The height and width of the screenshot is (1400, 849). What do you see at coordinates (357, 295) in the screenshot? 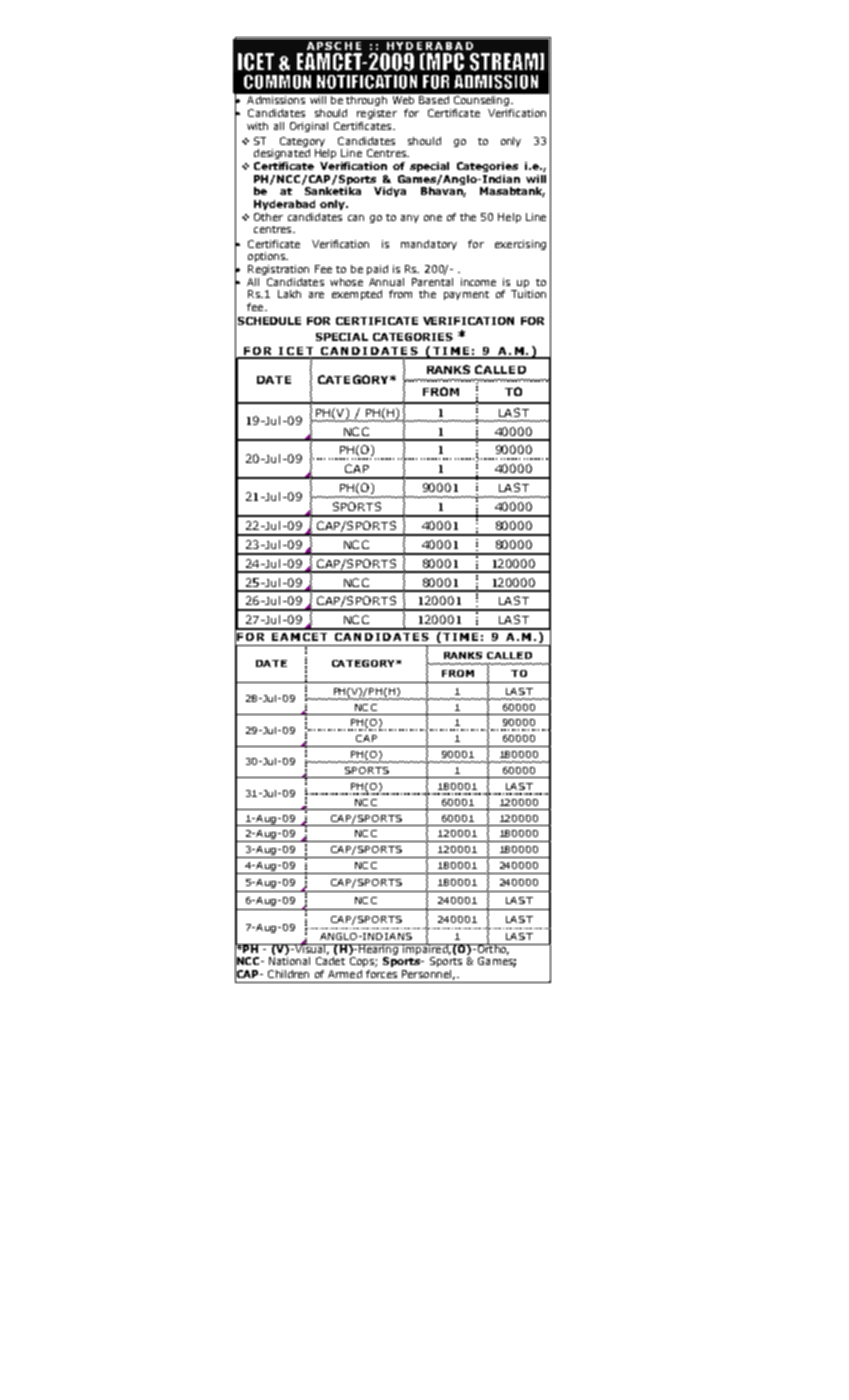
I see `exempted` at bounding box center [357, 295].
